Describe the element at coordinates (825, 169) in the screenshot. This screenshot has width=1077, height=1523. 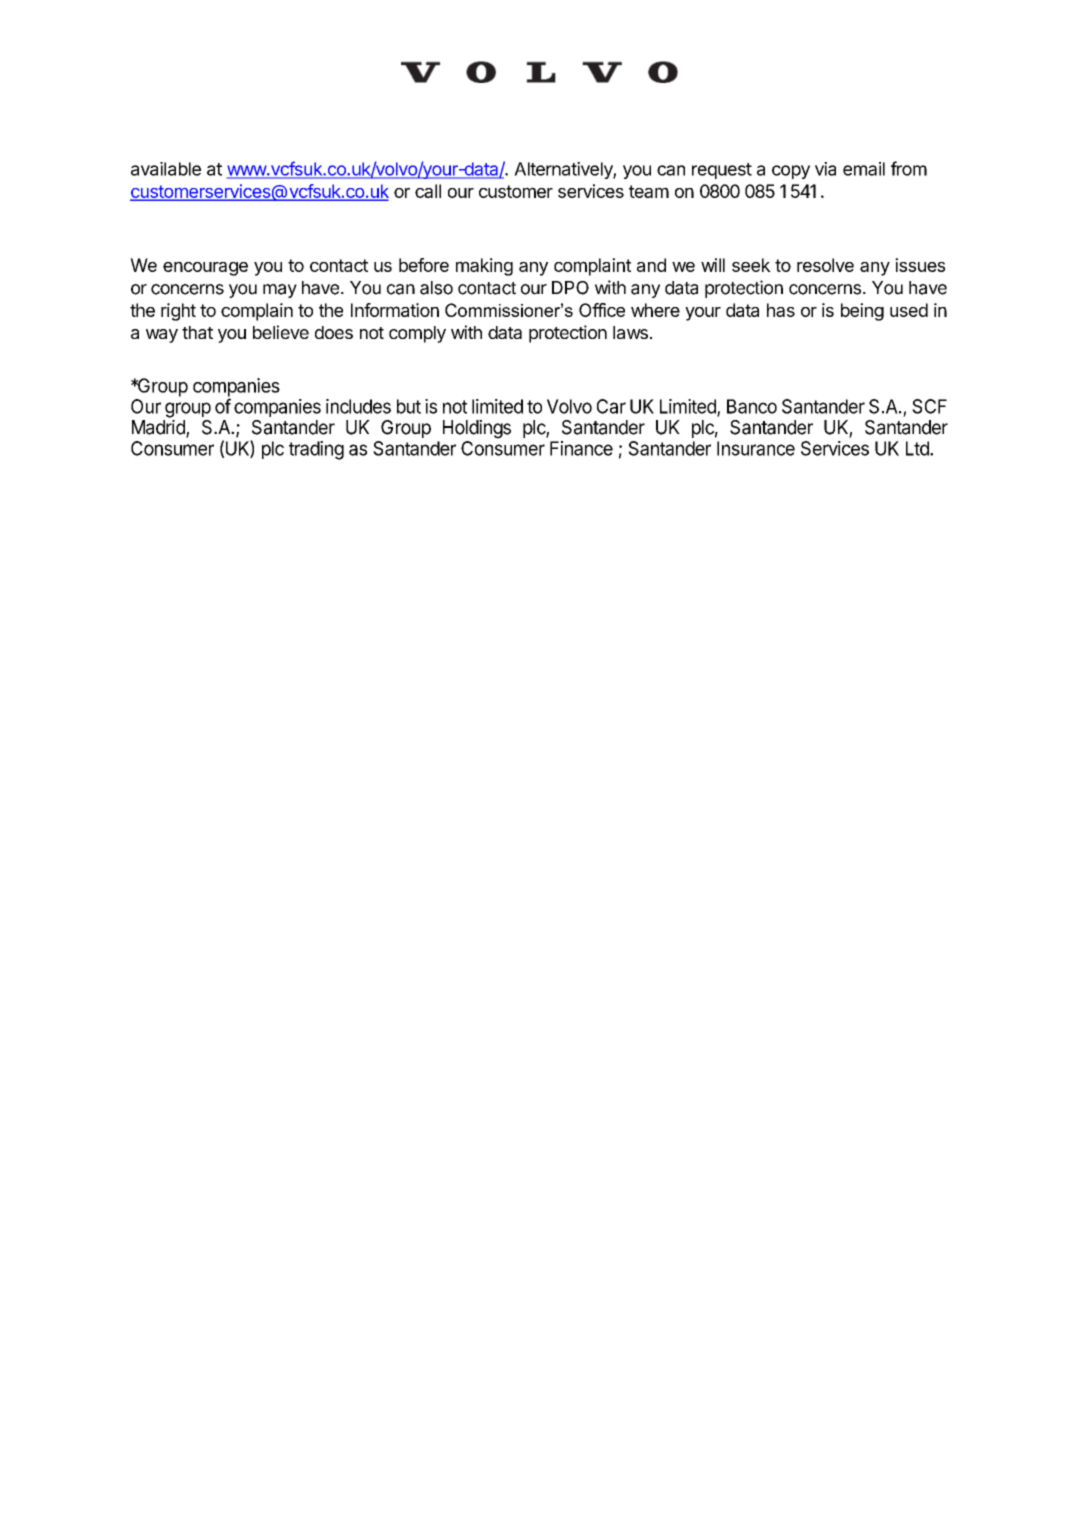
I see `via` at that location.
